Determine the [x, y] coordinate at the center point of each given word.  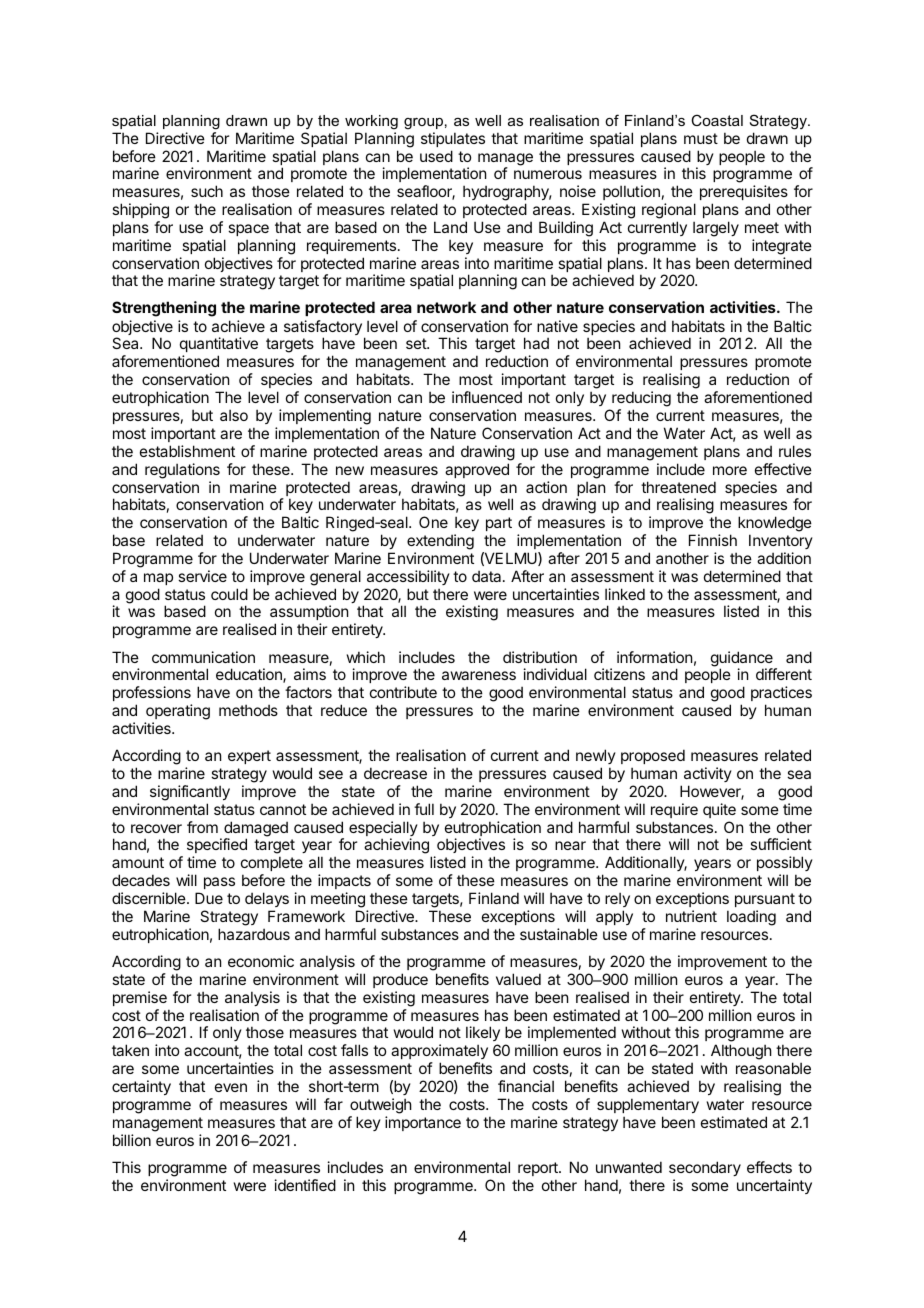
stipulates [453, 139]
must [701, 138]
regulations [182, 471]
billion [132, 1140]
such [207, 191]
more [730, 470]
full [424, 809]
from [202, 827]
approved [477, 470]
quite [719, 810]
